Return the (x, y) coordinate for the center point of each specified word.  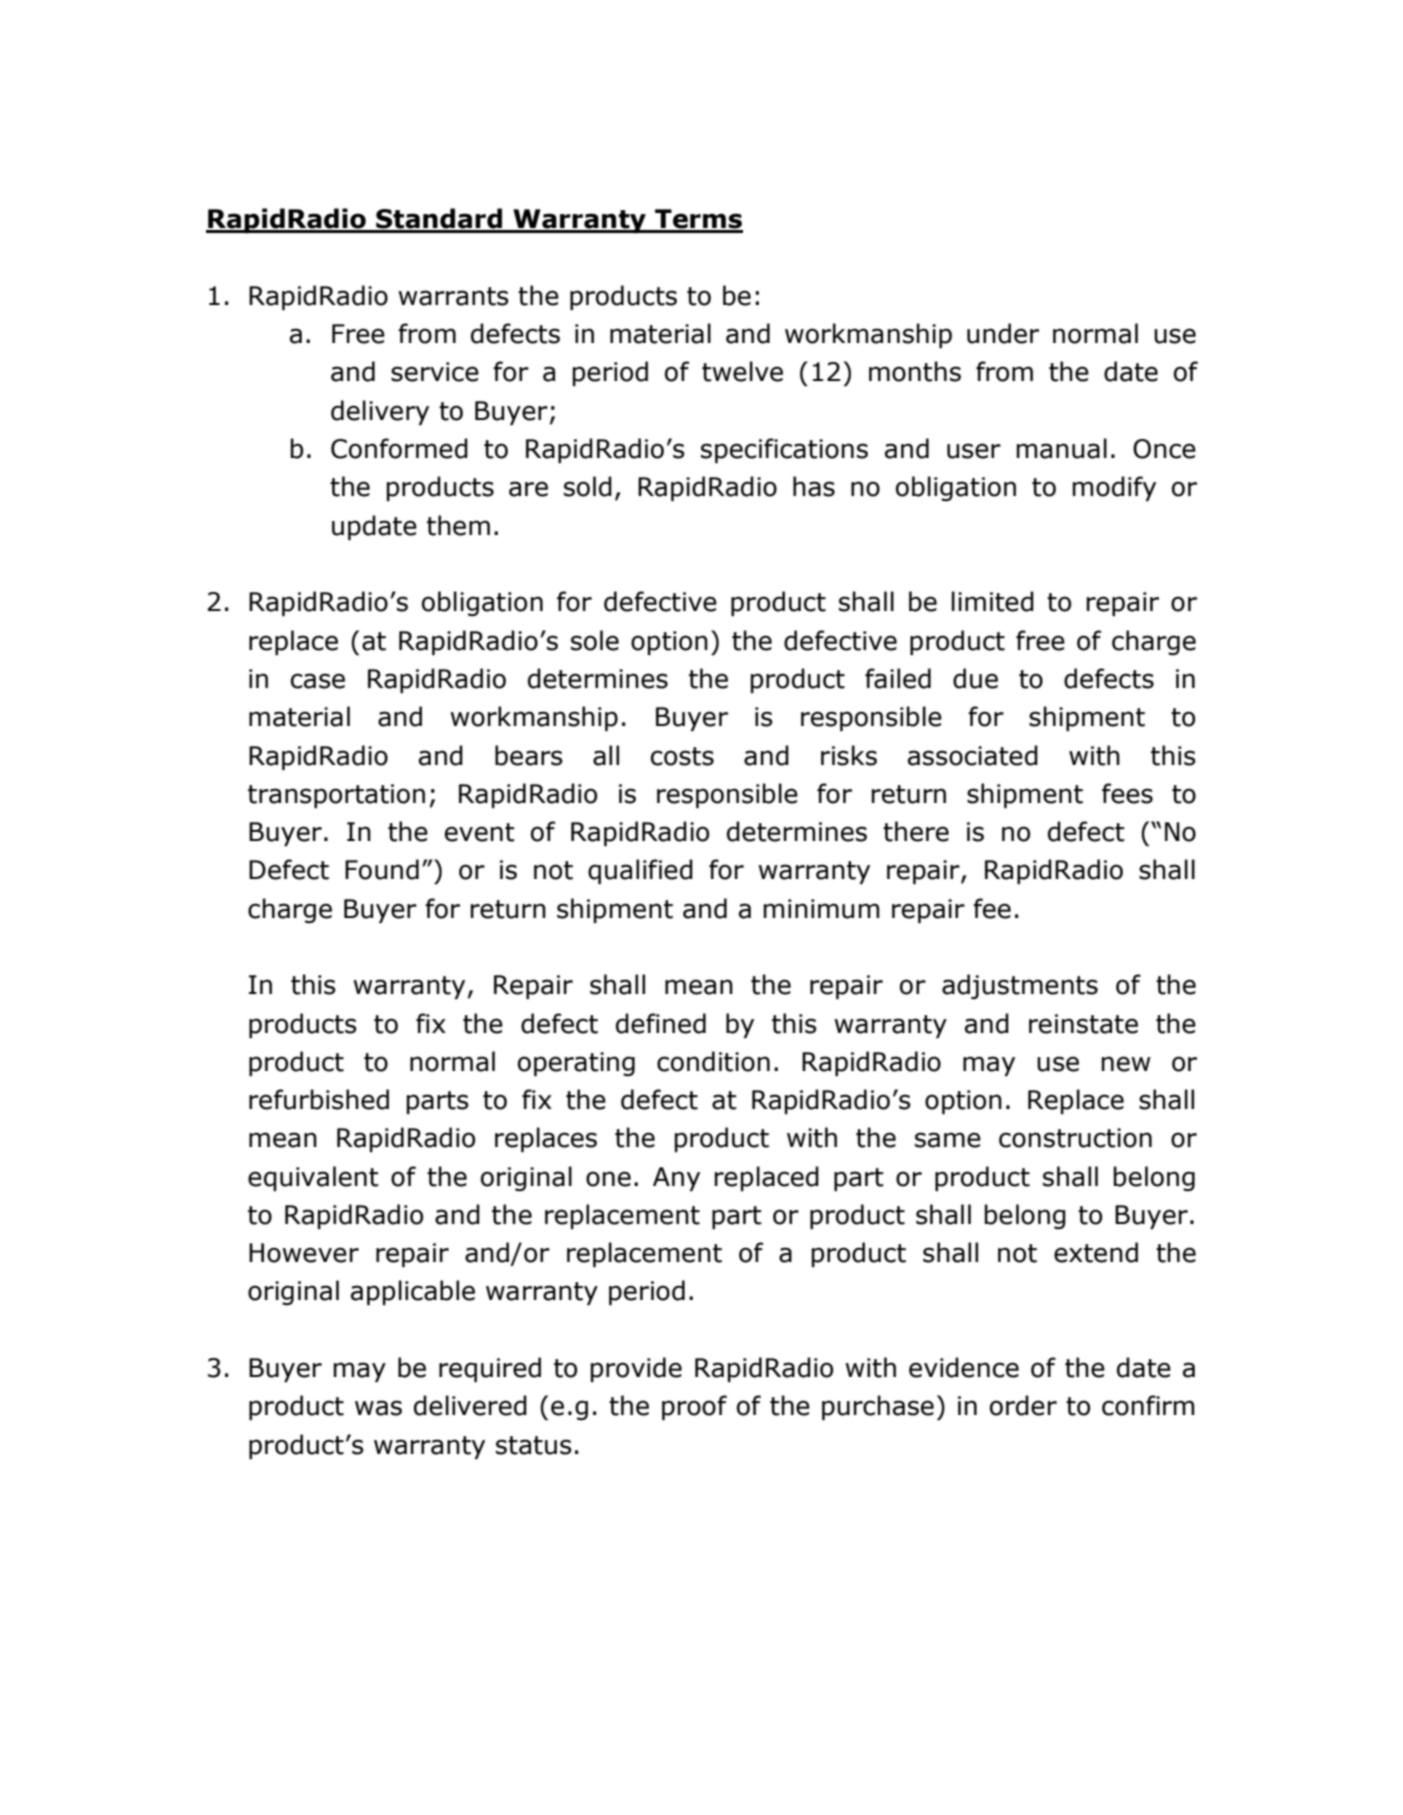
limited (993, 601)
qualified (640, 871)
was (378, 1408)
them (458, 525)
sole (595, 640)
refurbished (319, 1099)
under (1003, 333)
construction (1075, 1138)
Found (382, 869)
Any (676, 1179)
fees (1127, 793)
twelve (742, 371)
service (435, 372)
